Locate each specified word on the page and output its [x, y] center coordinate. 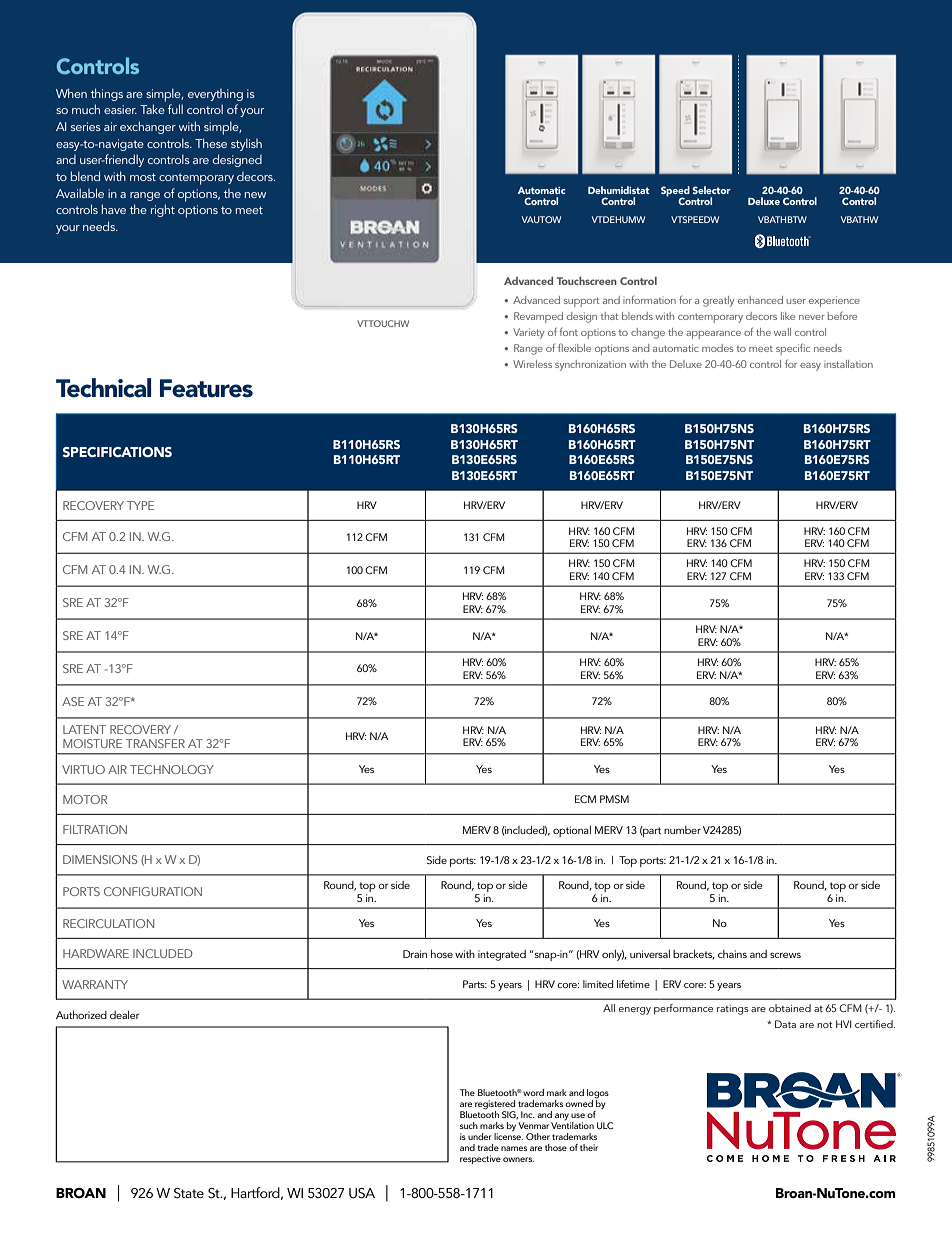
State [189, 1193]
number [682, 830]
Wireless [532, 364]
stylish [246, 144]
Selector [711, 190]
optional [572, 831]
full [175, 109]
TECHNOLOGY [172, 769]
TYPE [140, 505]
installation [848, 364]
